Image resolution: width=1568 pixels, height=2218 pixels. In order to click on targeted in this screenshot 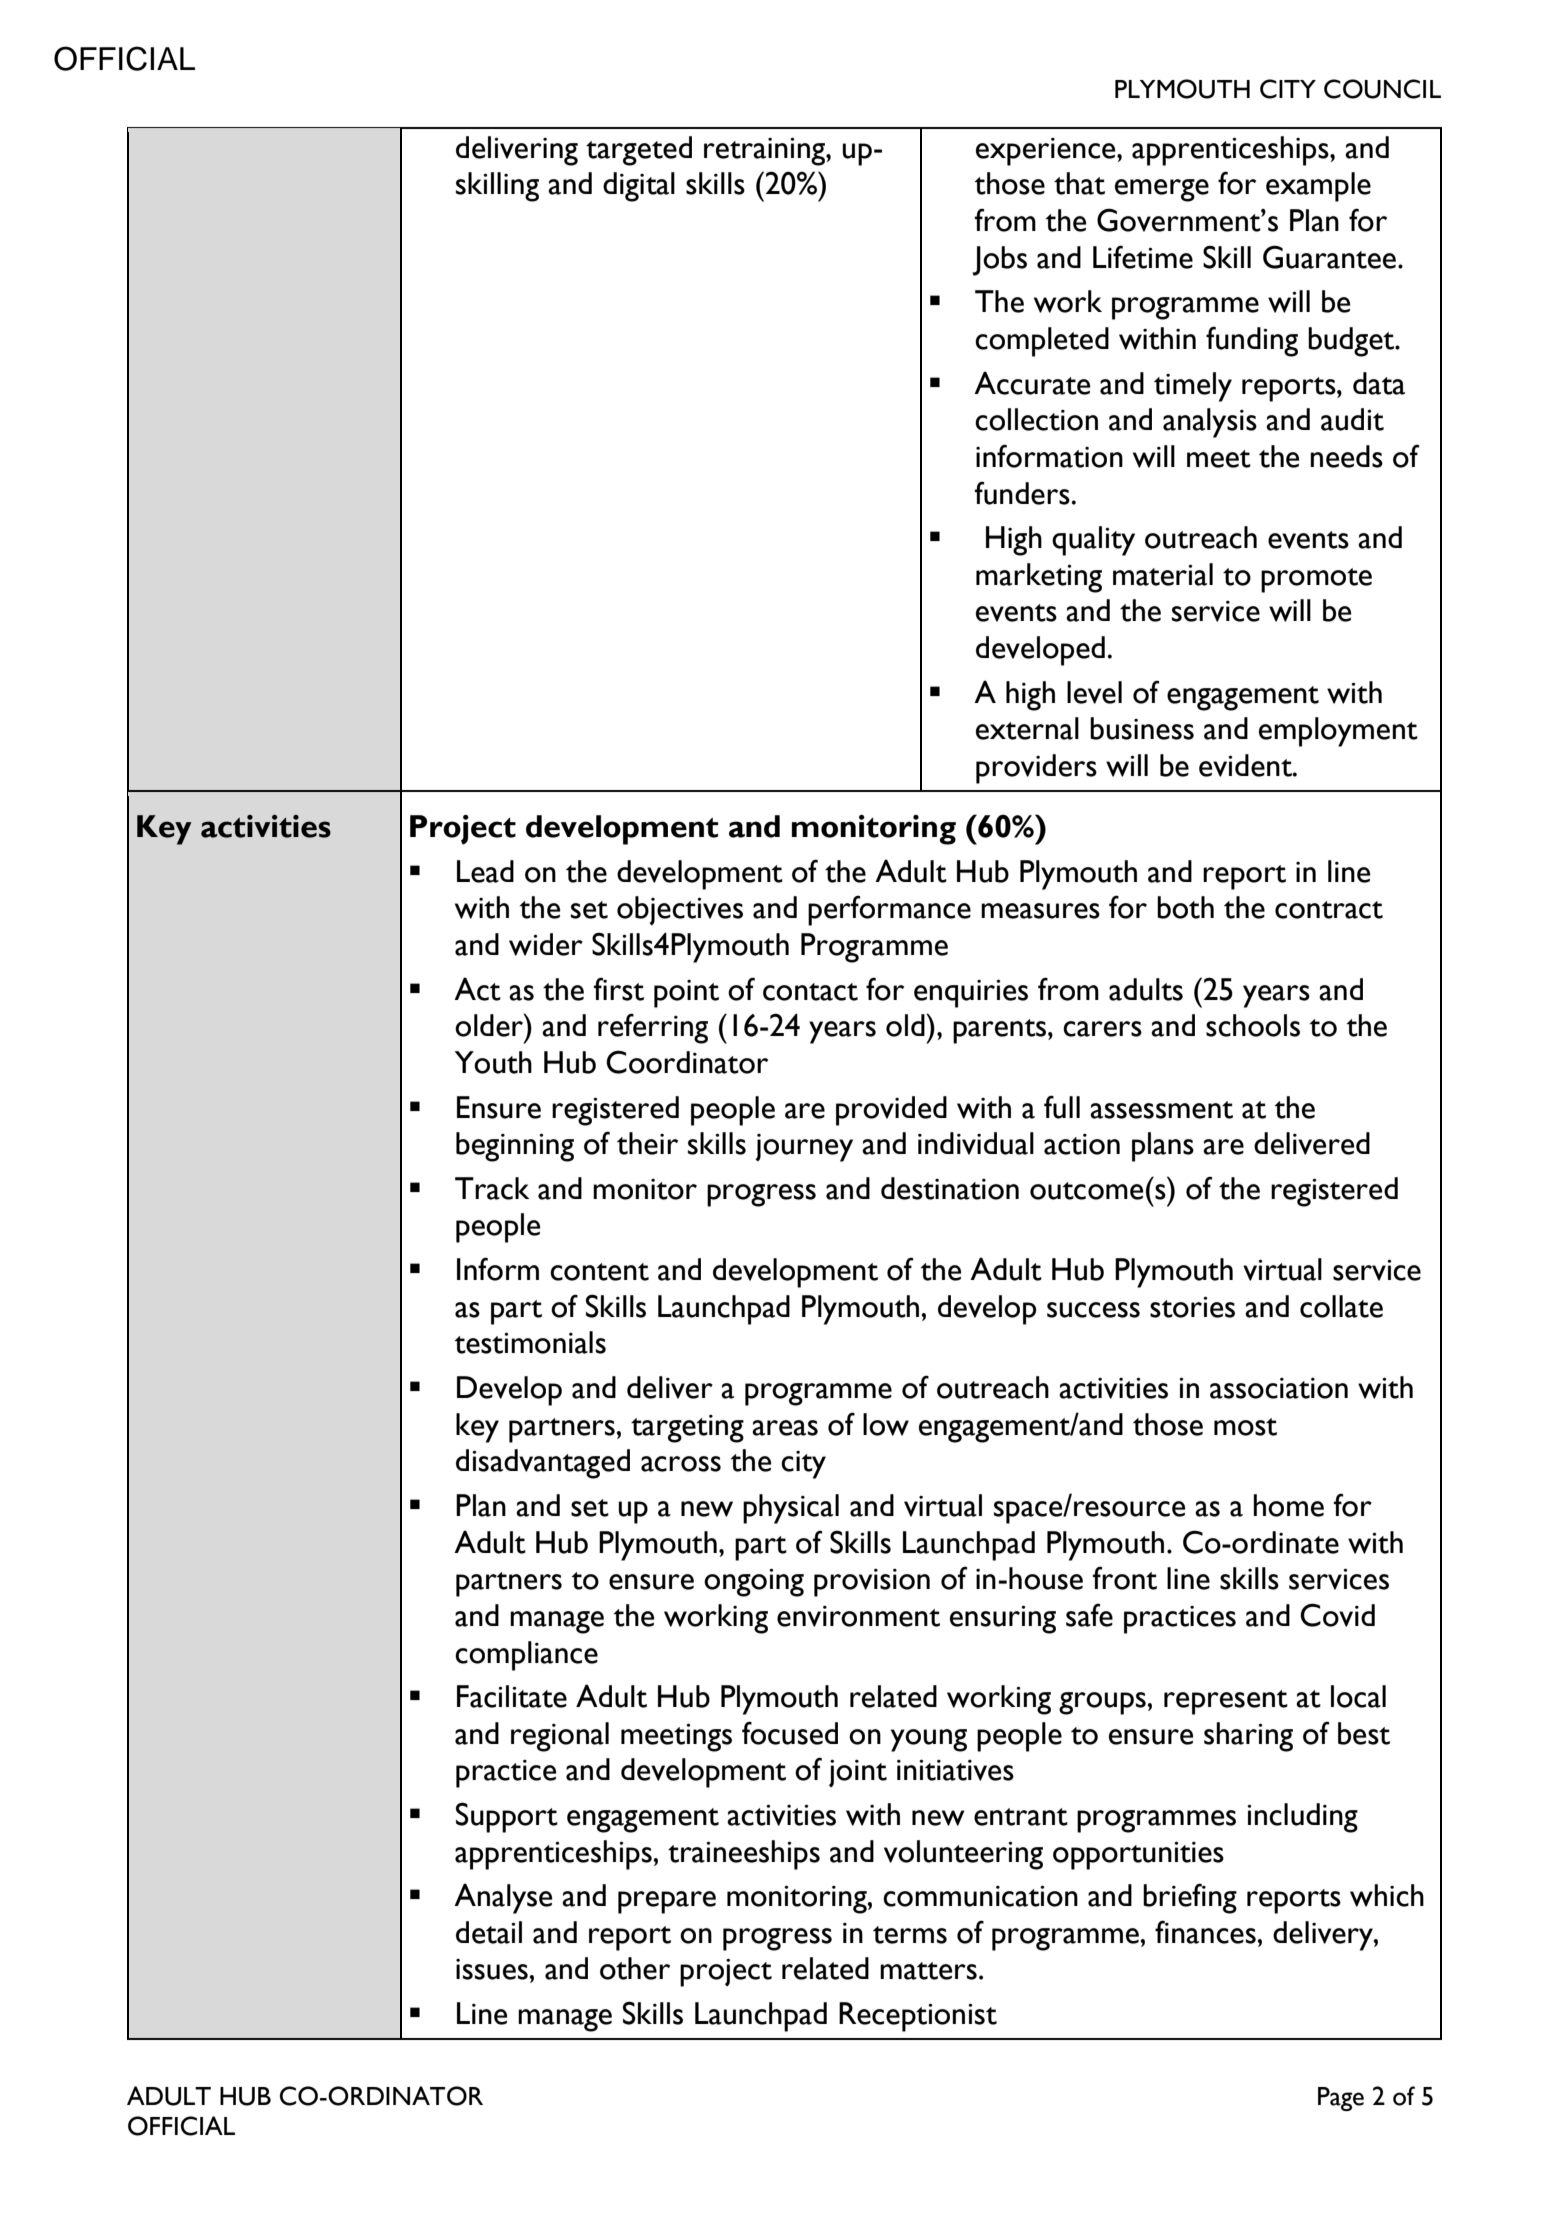, I will do `click(639, 151)`.
